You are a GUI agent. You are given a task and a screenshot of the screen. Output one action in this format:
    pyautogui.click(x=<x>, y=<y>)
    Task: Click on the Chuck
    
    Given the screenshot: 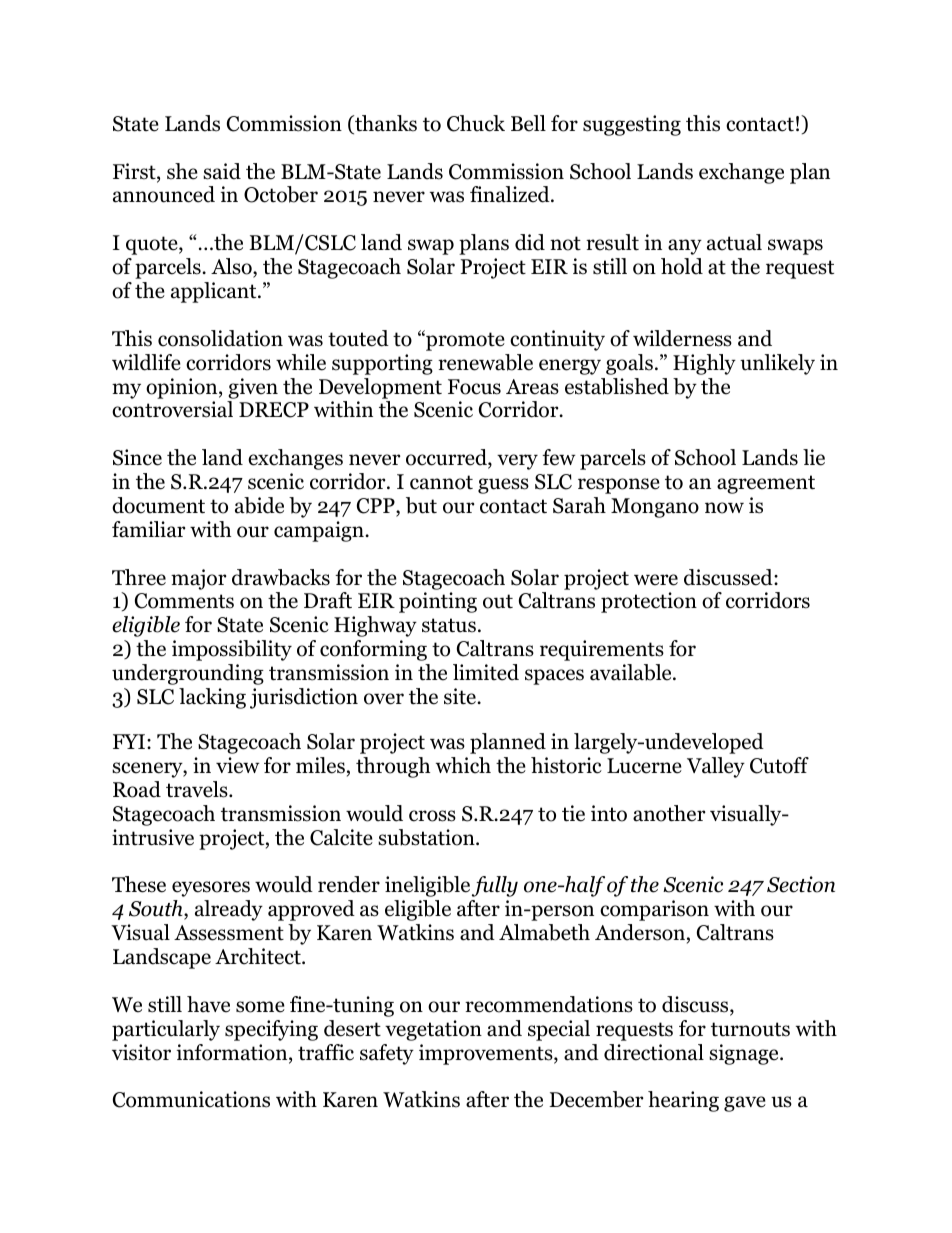 What is the action you would take?
    pyautogui.click(x=476, y=123)
